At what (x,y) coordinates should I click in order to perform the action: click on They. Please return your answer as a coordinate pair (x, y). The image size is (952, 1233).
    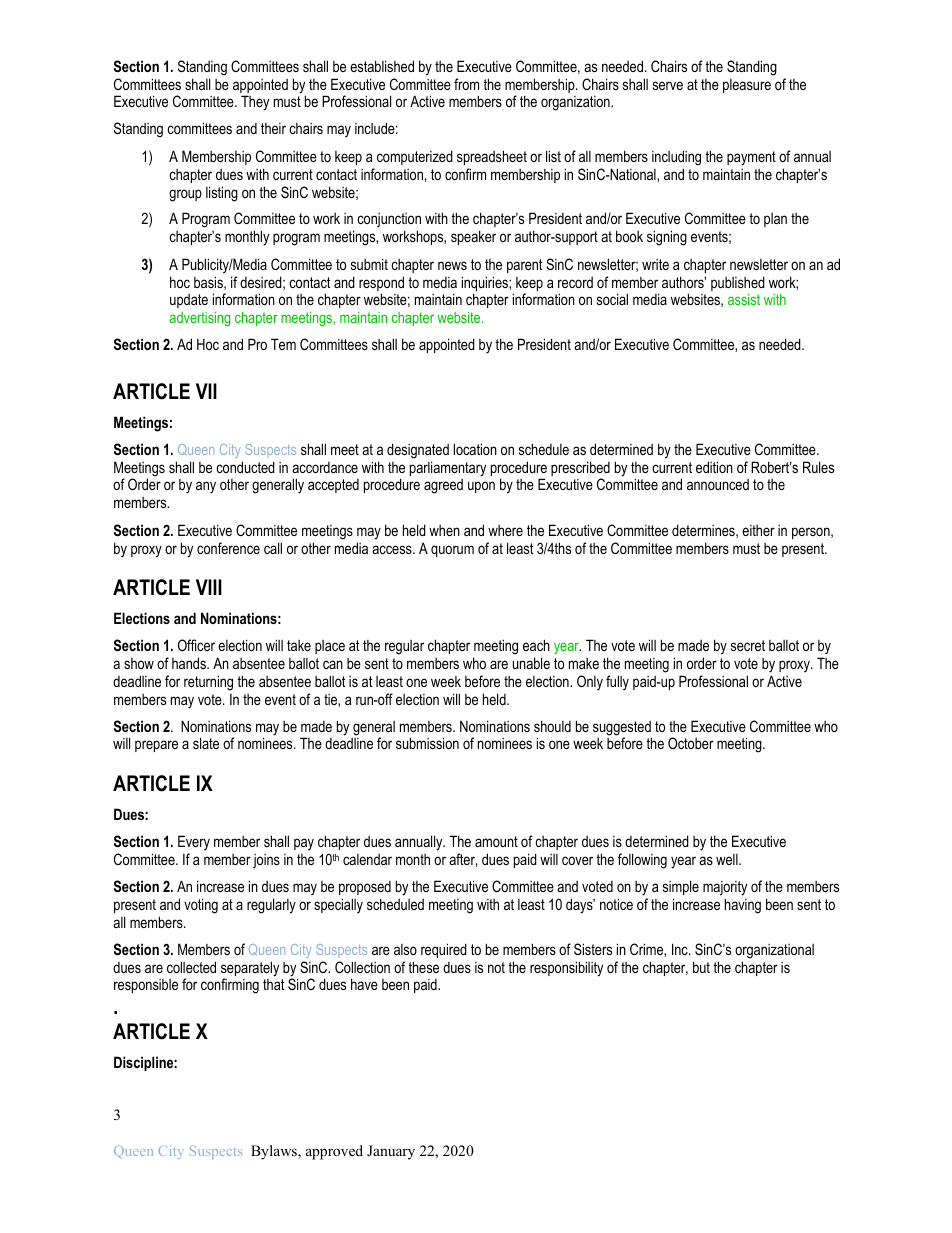
    Looking at the image, I should click on (255, 103).
